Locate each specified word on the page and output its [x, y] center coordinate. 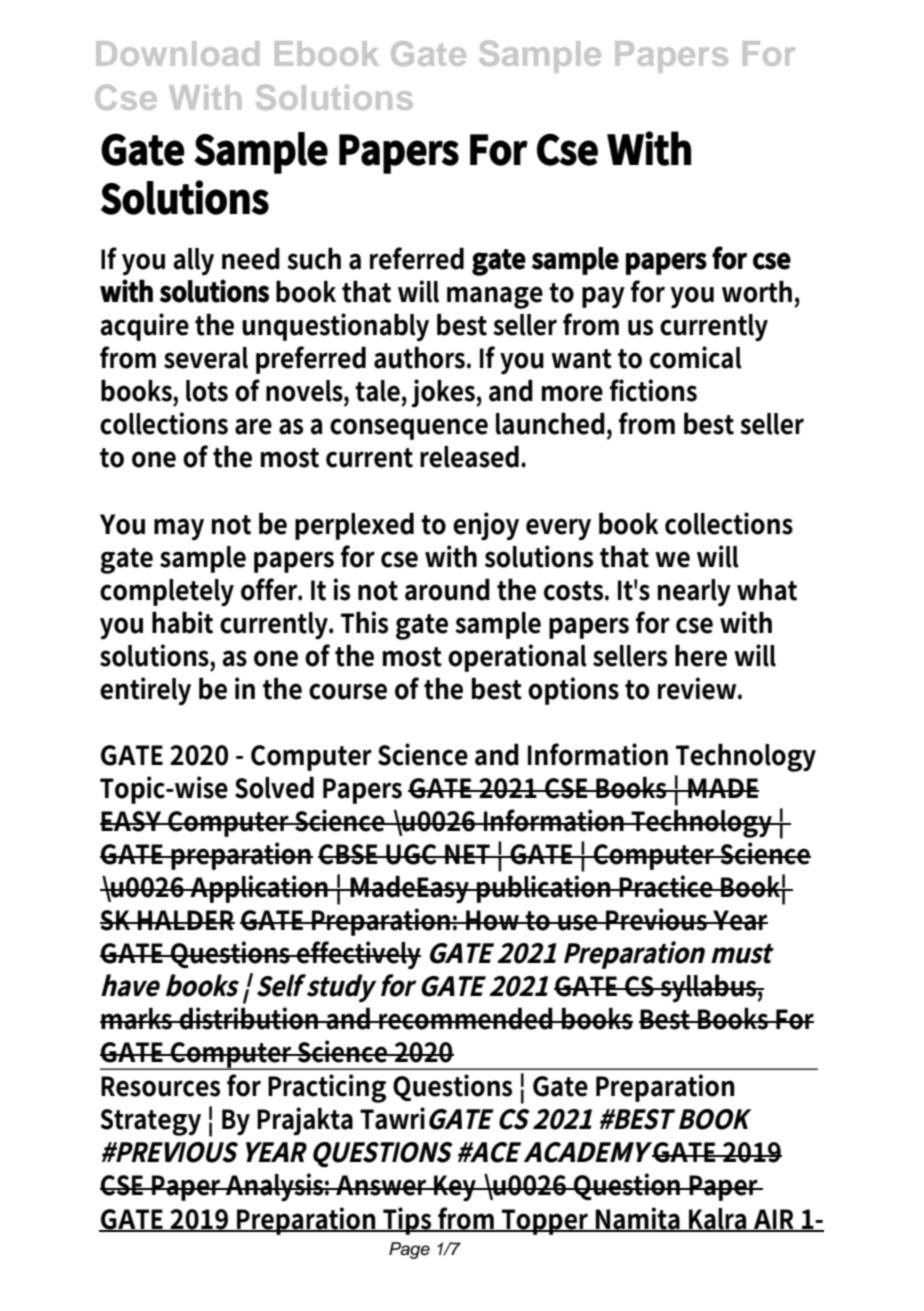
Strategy [150, 1122]
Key [456, 1188]
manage [495, 297]
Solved [274, 787]
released [471, 456]
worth [757, 291]
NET [468, 854]
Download [177, 53]
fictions [653, 390]
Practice [667, 886]
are [253, 426]
